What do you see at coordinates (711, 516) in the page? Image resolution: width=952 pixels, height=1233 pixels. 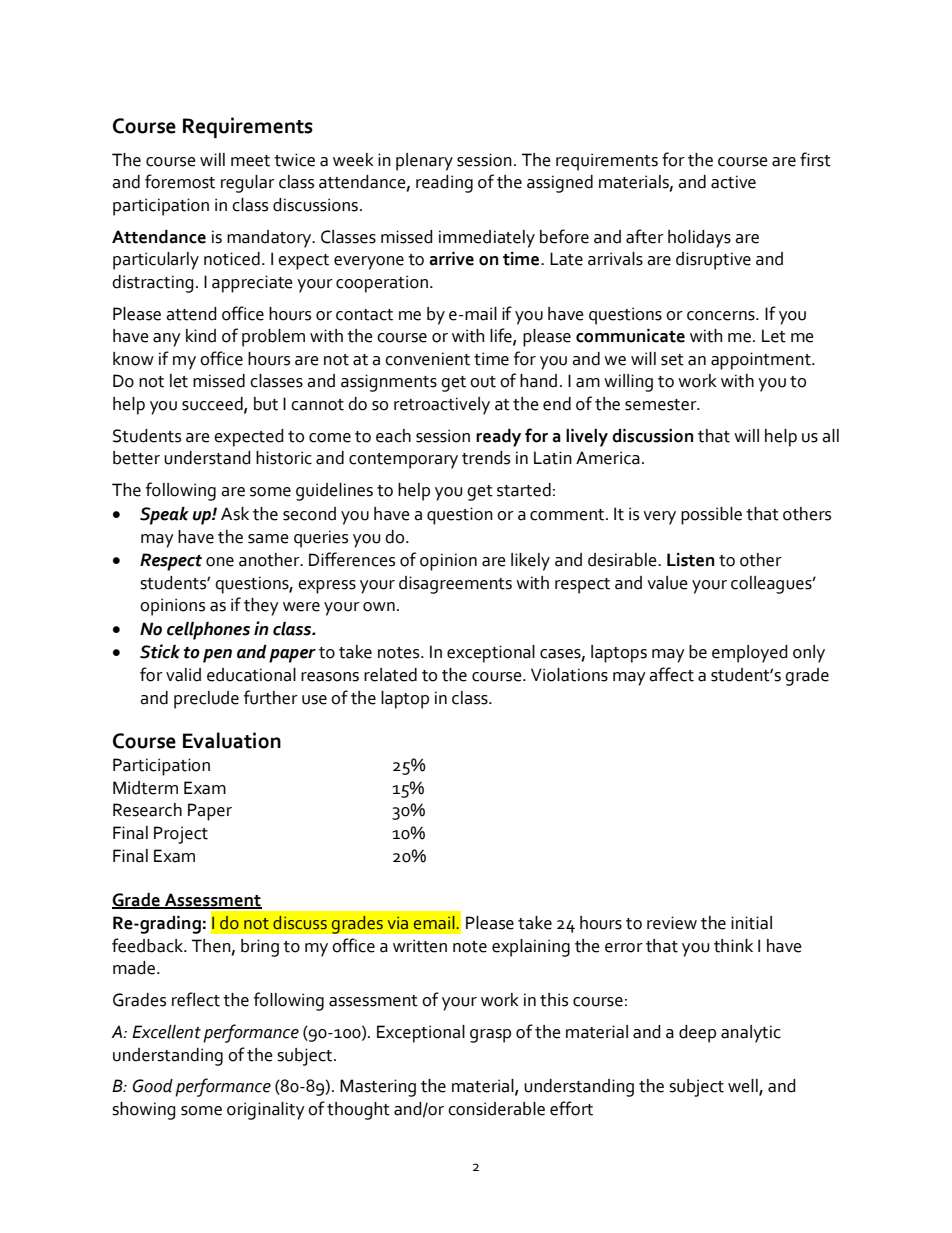 I see `possible` at bounding box center [711, 516].
